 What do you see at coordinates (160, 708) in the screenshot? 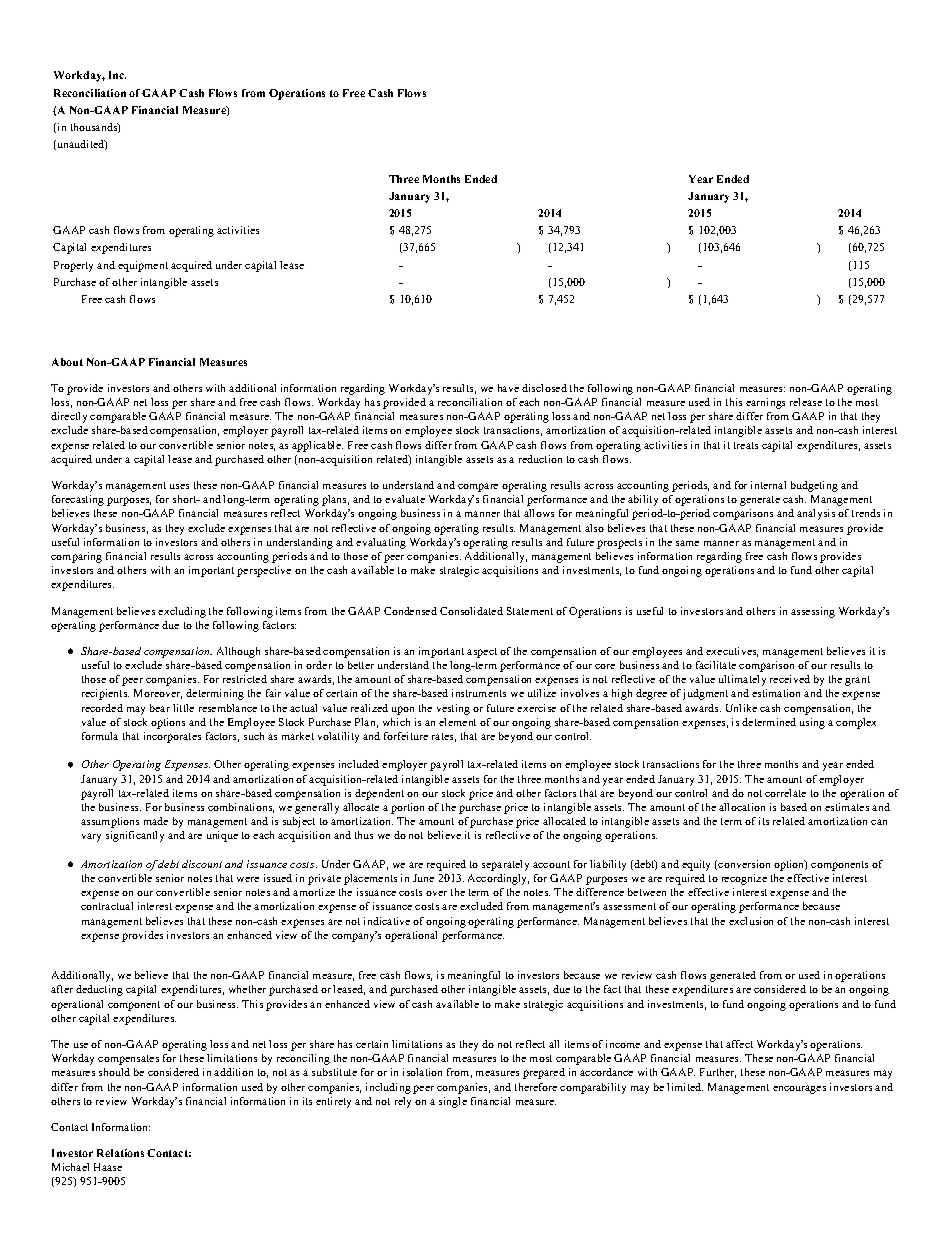
I see `bear` at bounding box center [160, 708].
